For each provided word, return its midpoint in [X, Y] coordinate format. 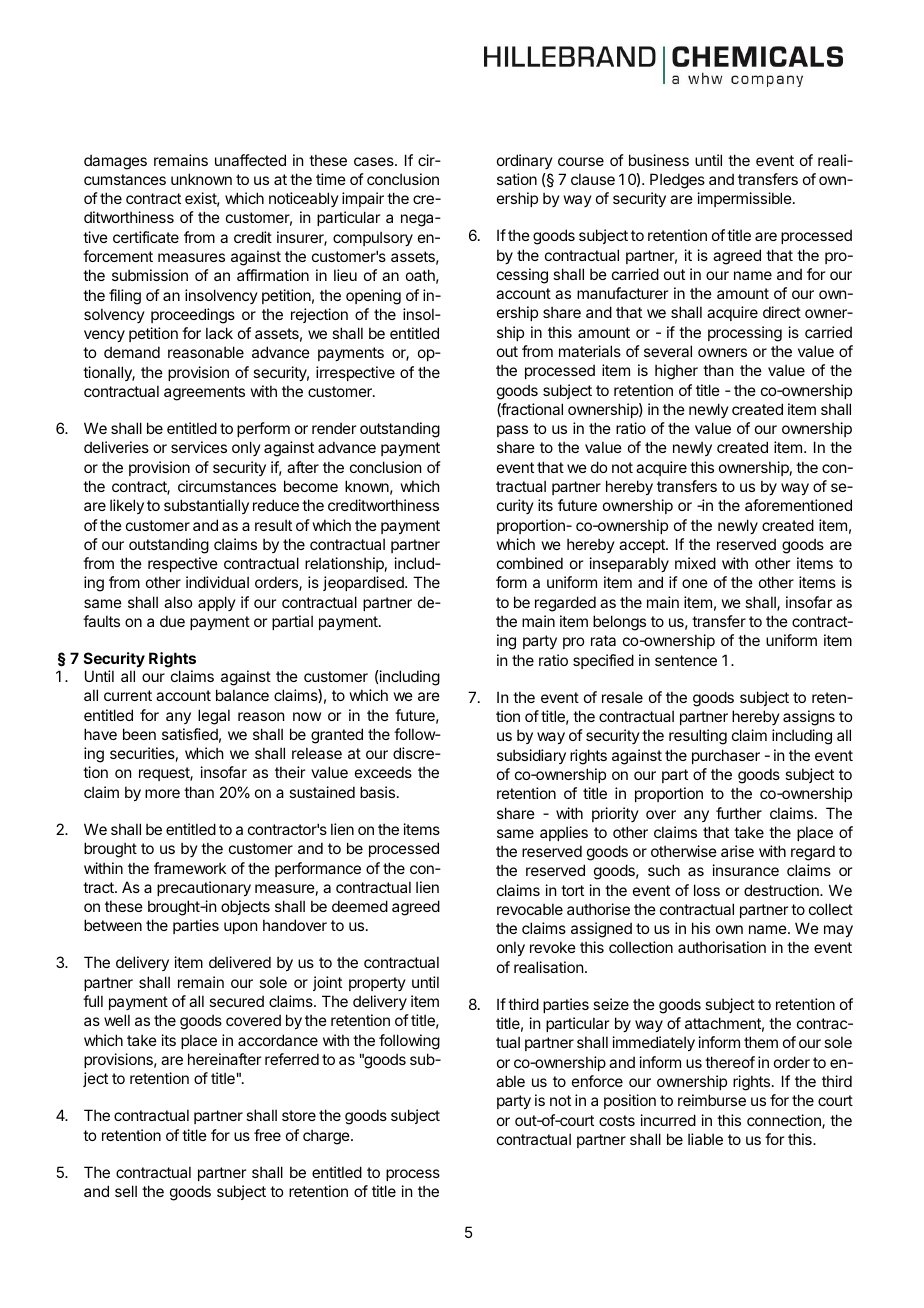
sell [126, 1191]
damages [115, 162]
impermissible [745, 199]
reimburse [712, 1100]
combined [530, 563]
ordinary [525, 161]
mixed [695, 563]
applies [564, 833]
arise [737, 851]
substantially [206, 506]
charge [327, 1137]
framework [190, 868]
